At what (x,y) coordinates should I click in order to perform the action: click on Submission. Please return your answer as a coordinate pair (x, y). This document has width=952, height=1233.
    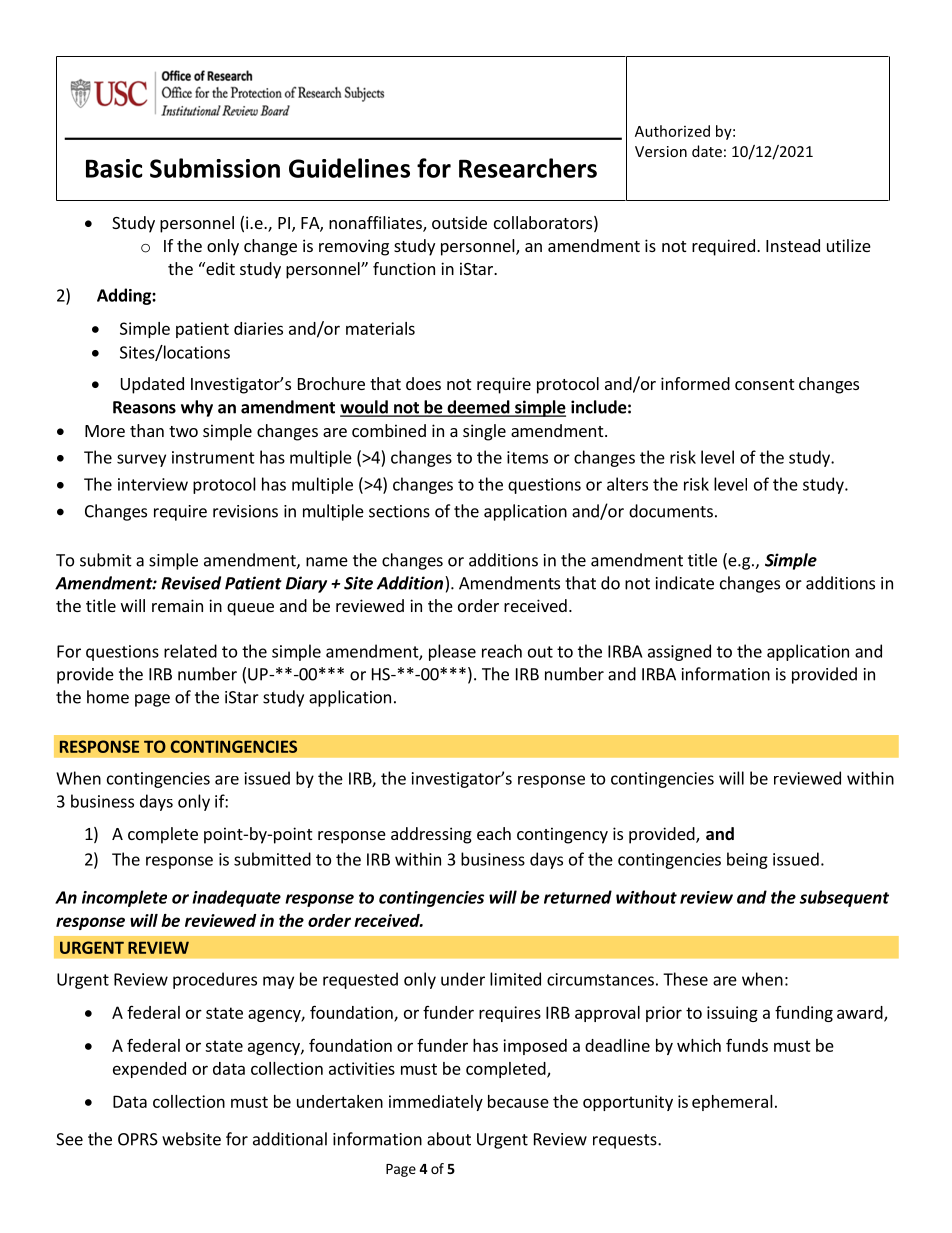
    Looking at the image, I should click on (215, 168).
